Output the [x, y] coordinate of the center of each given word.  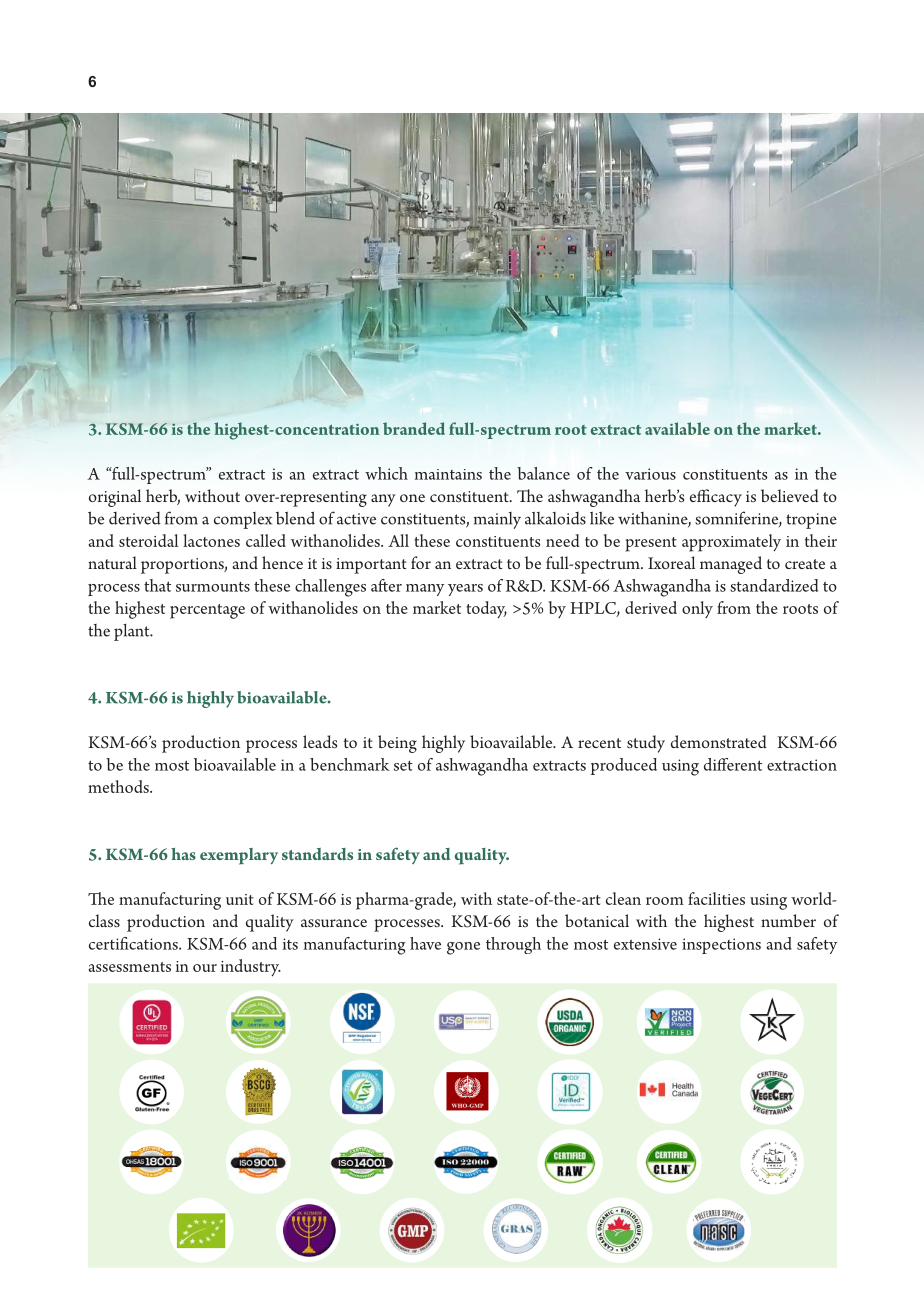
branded [414, 428]
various [650, 474]
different [733, 764]
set [403, 766]
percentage [207, 611]
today [486, 610]
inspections [721, 946]
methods [119, 786]
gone [463, 948]
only [697, 609]
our [205, 968]
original [115, 498]
